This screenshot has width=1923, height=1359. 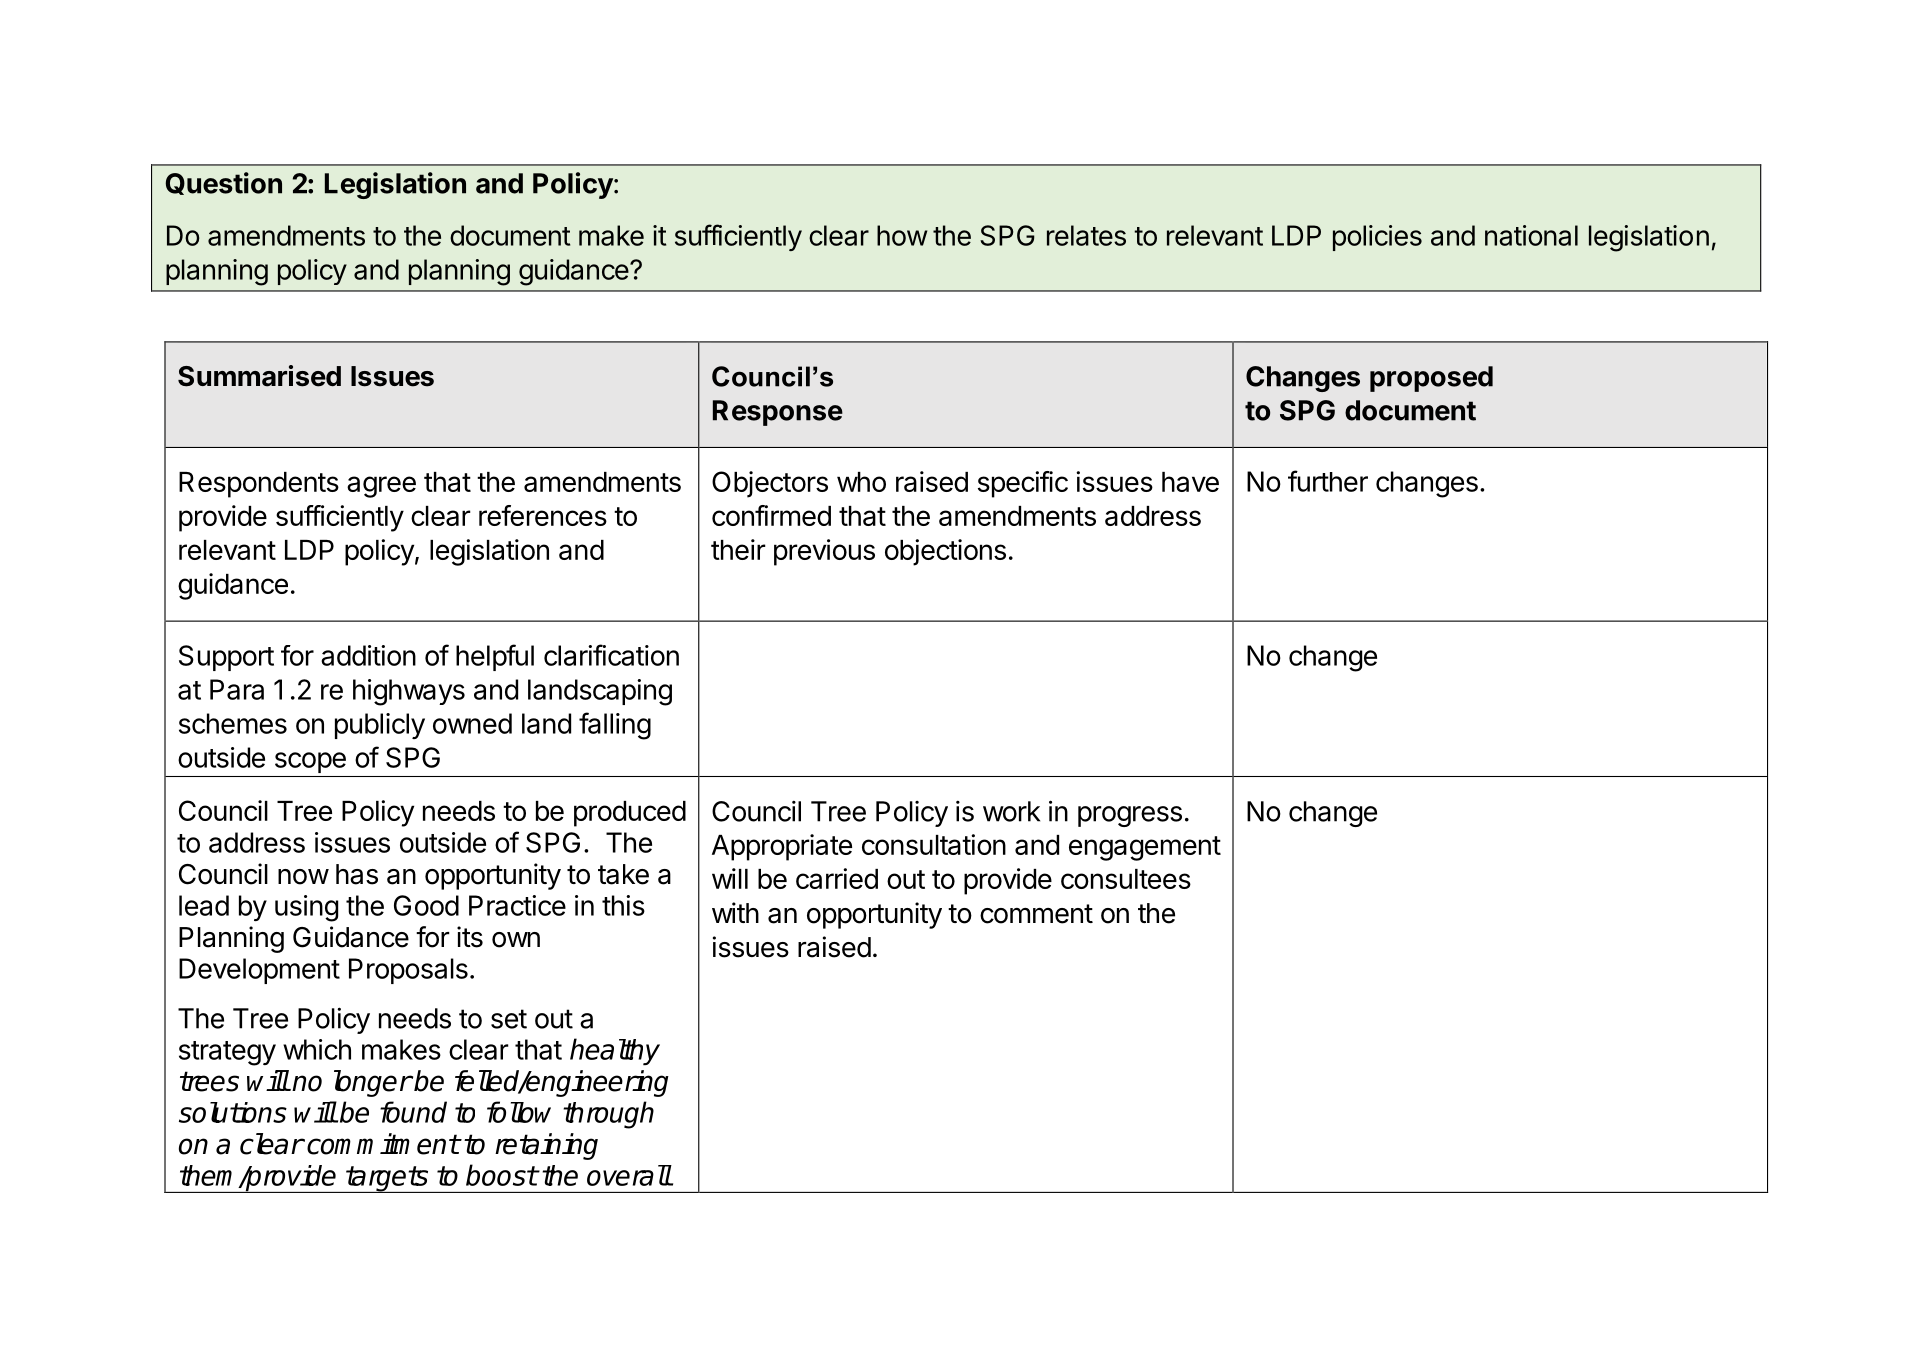 What do you see at coordinates (1328, 481) in the screenshot?
I see `further` at bounding box center [1328, 481].
